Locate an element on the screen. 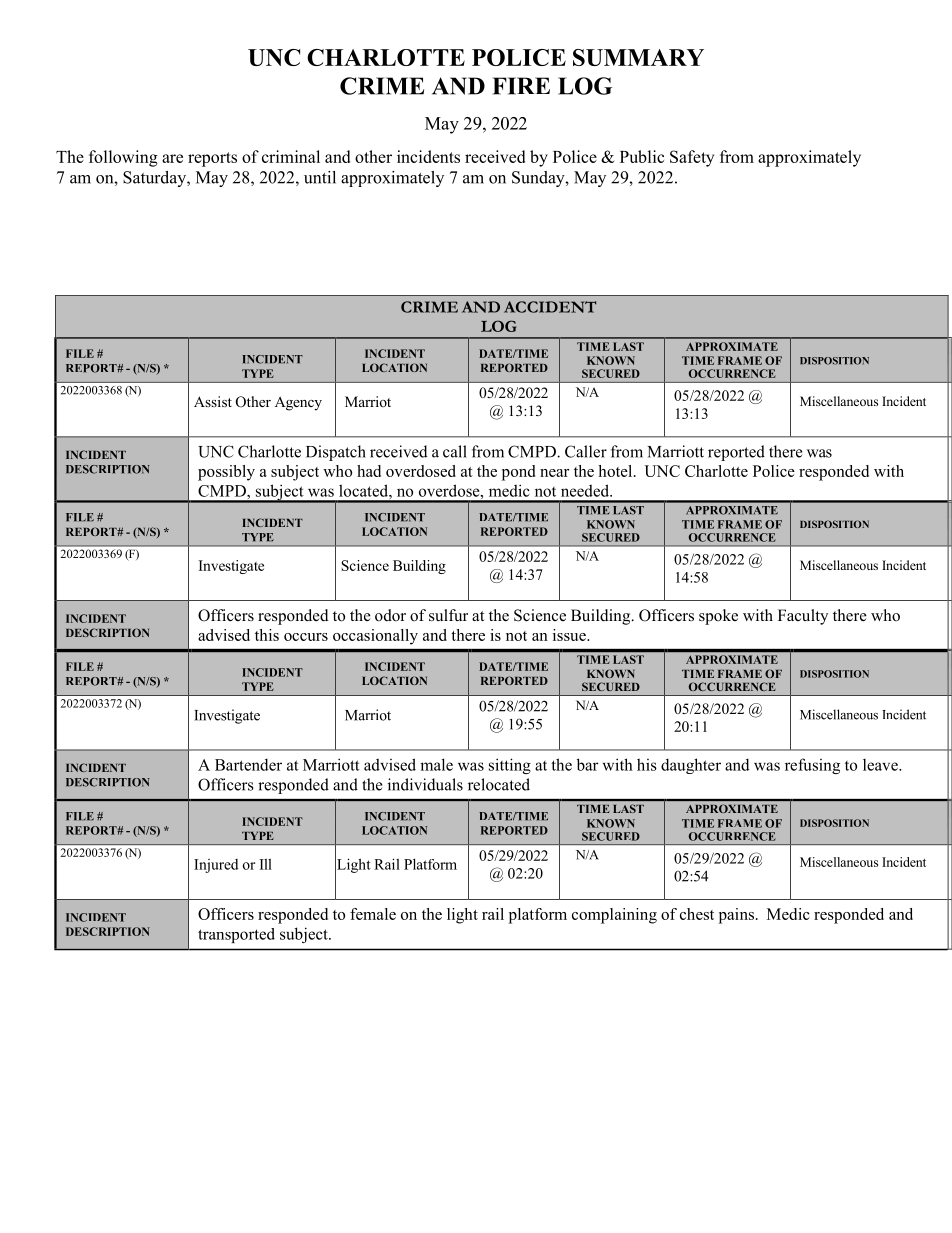  are is located at coordinates (172, 158).
